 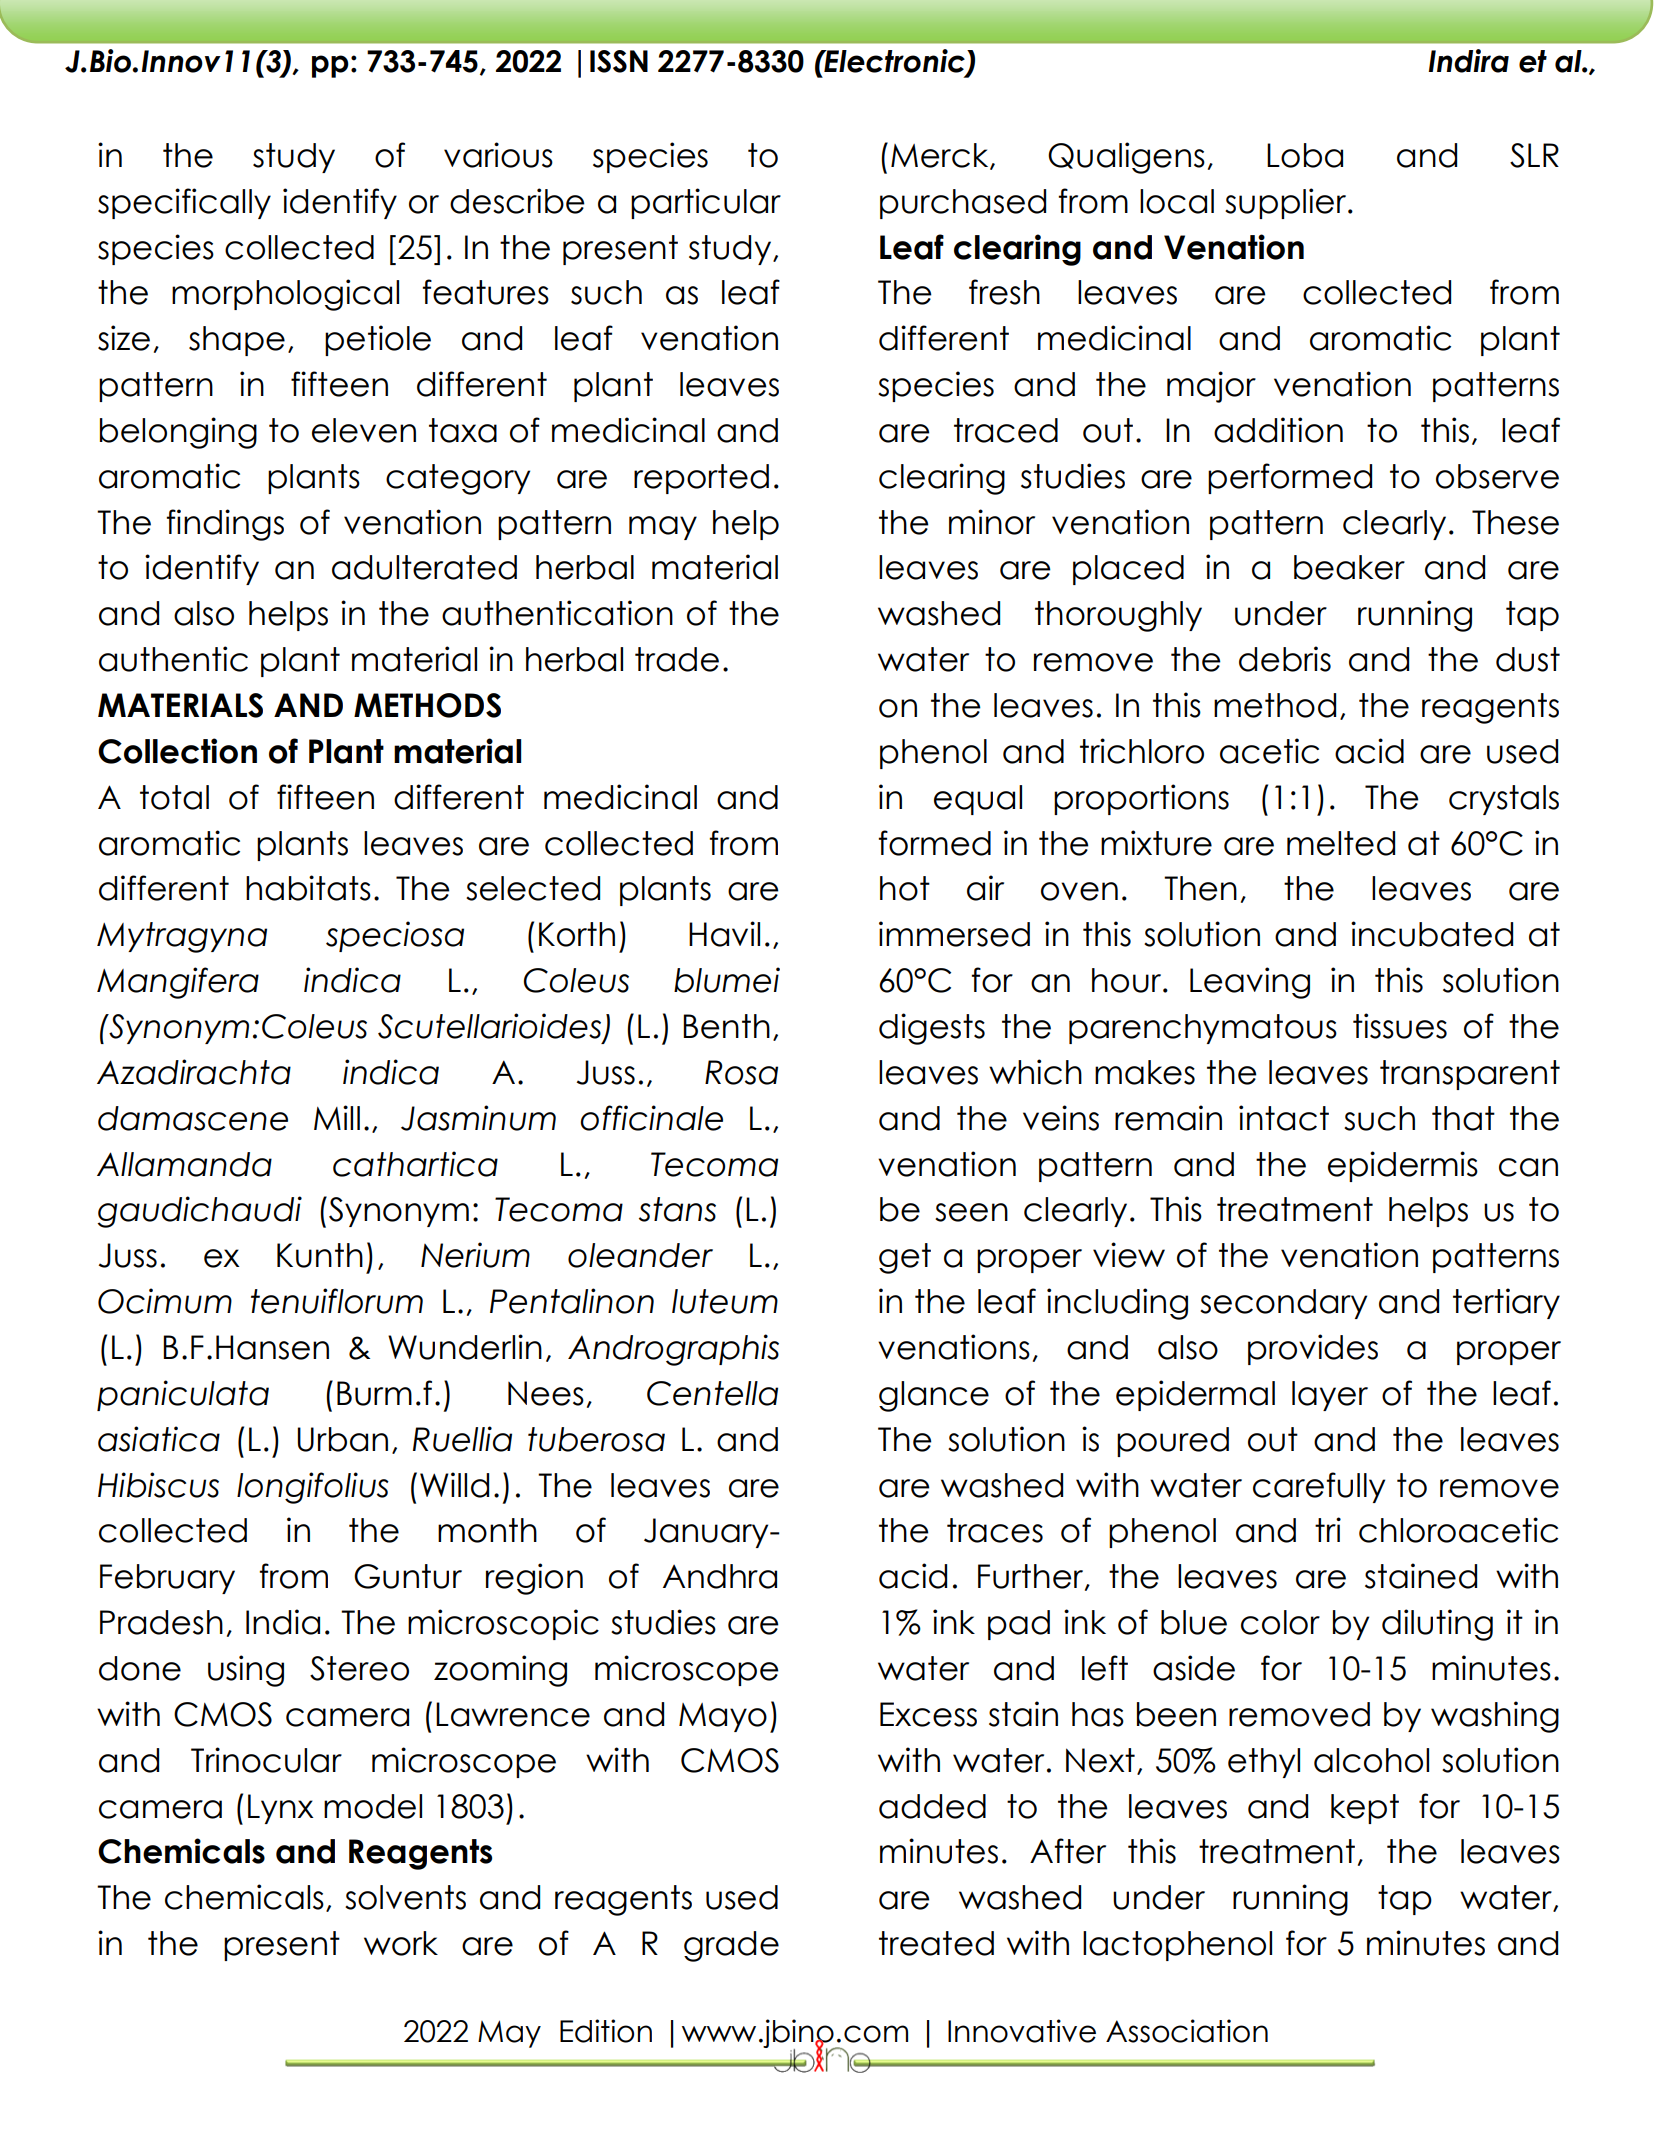 What do you see at coordinates (941, 156) in the image?
I see `Merck` at bounding box center [941, 156].
